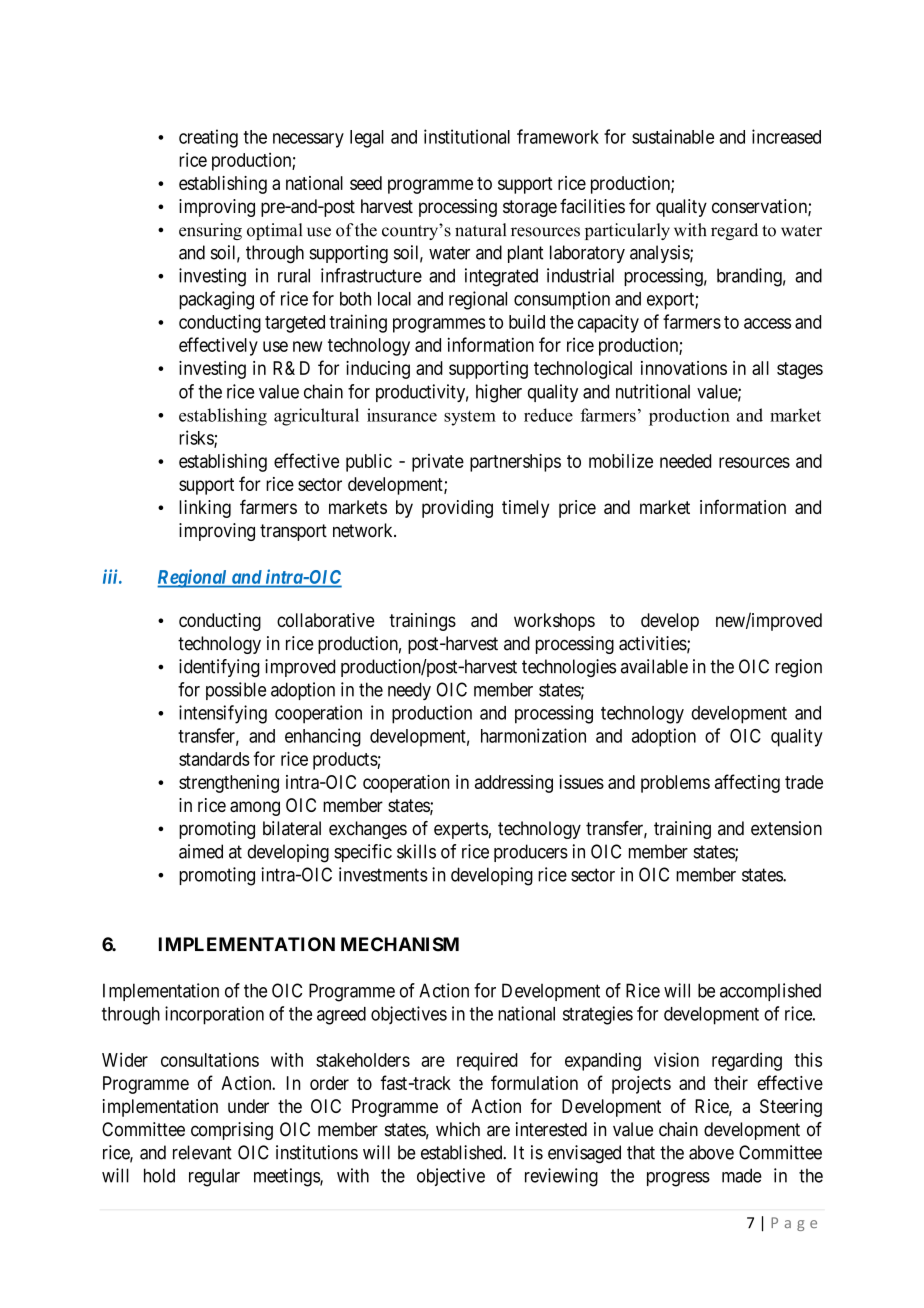 The image size is (924, 1308). What do you see at coordinates (409, 691) in the page?
I see `needy` at bounding box center [409, 691].
